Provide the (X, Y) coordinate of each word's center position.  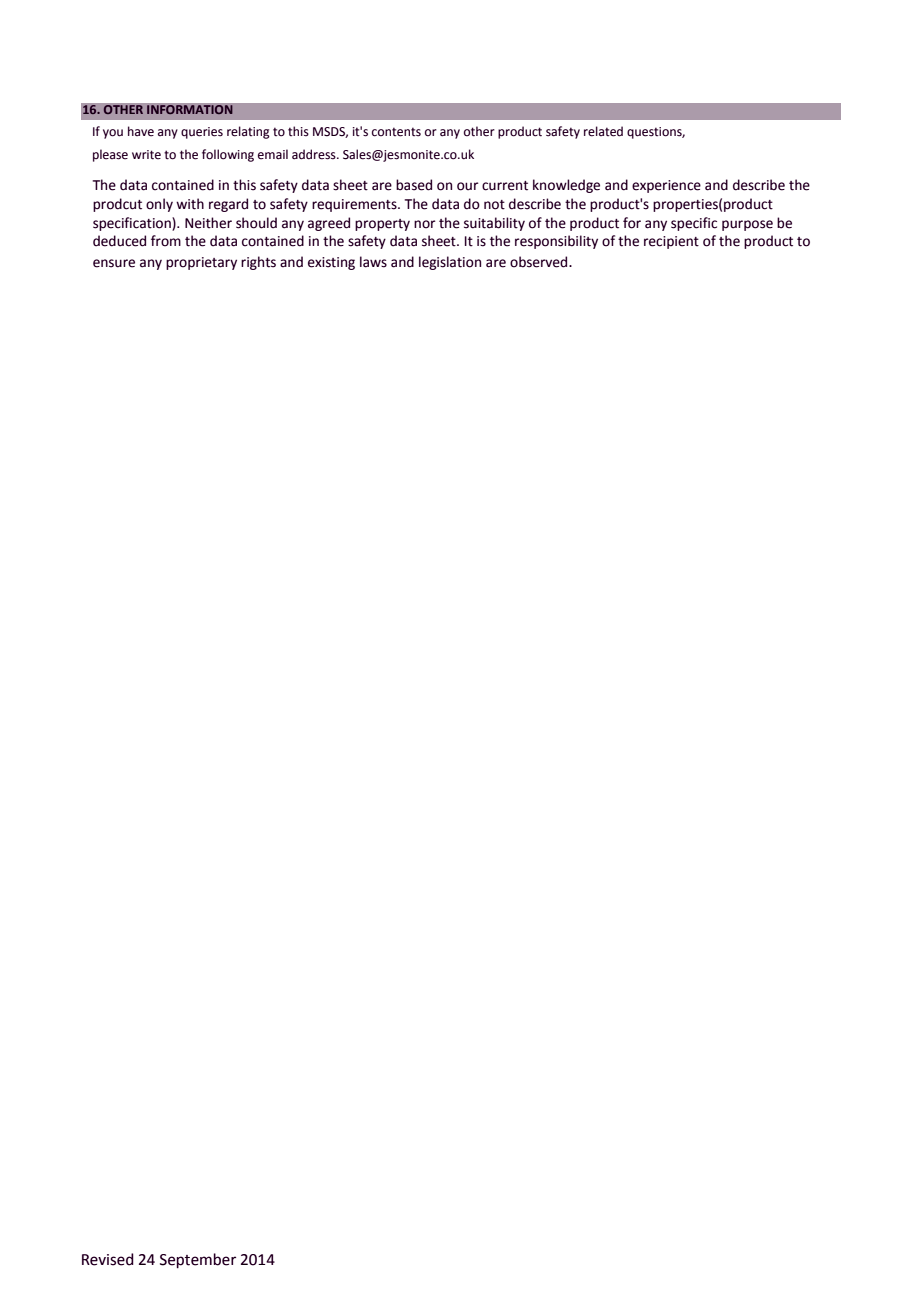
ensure (114, 263)
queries (202, 133)
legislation (450, 263)
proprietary (201, 263)
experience (666, 186)
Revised (108, 1259)
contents (396, 132)
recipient (671, 242)
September (198, 1261)
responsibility (556, 242)
